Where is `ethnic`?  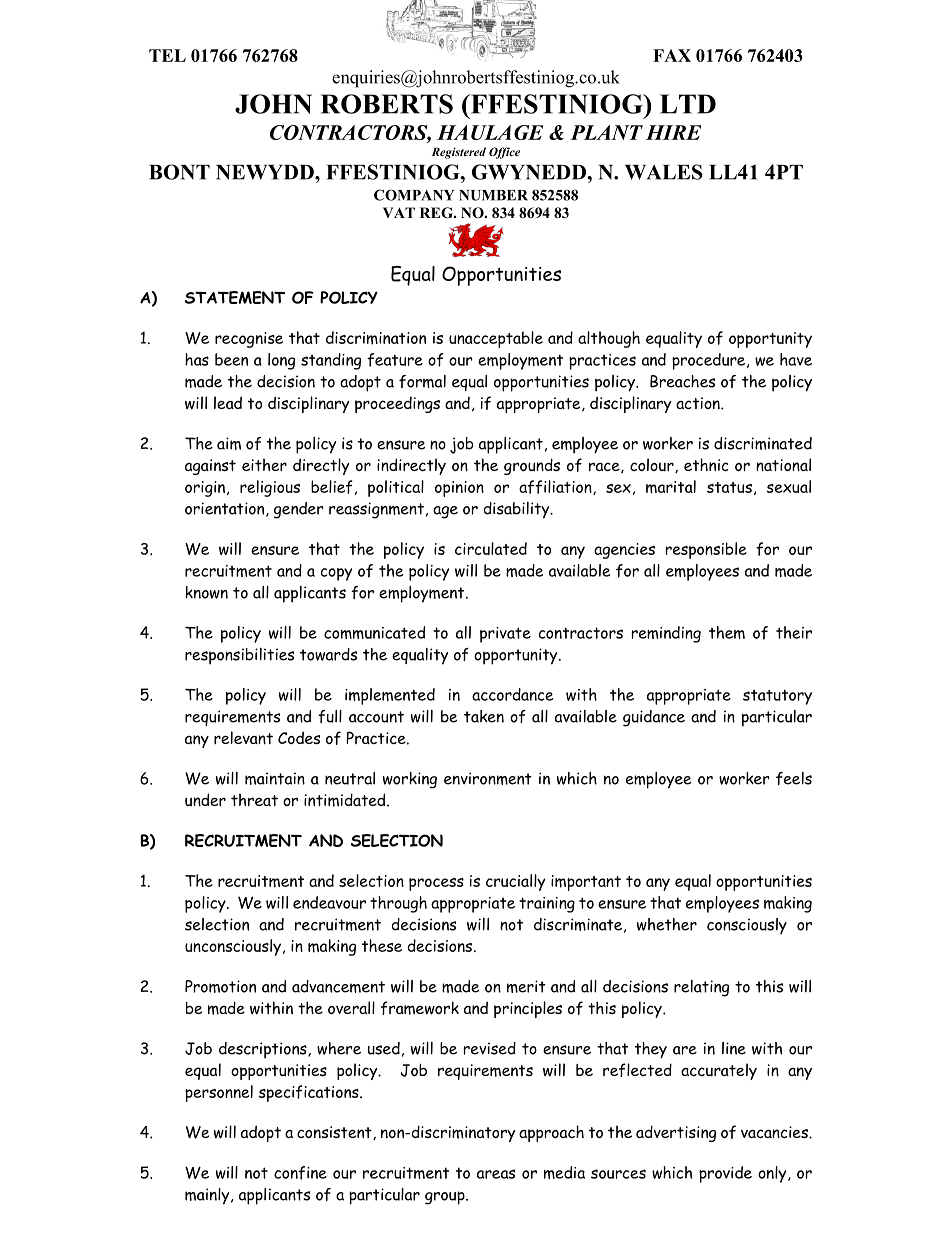
ethnic is located at coordinates (706, 465).
